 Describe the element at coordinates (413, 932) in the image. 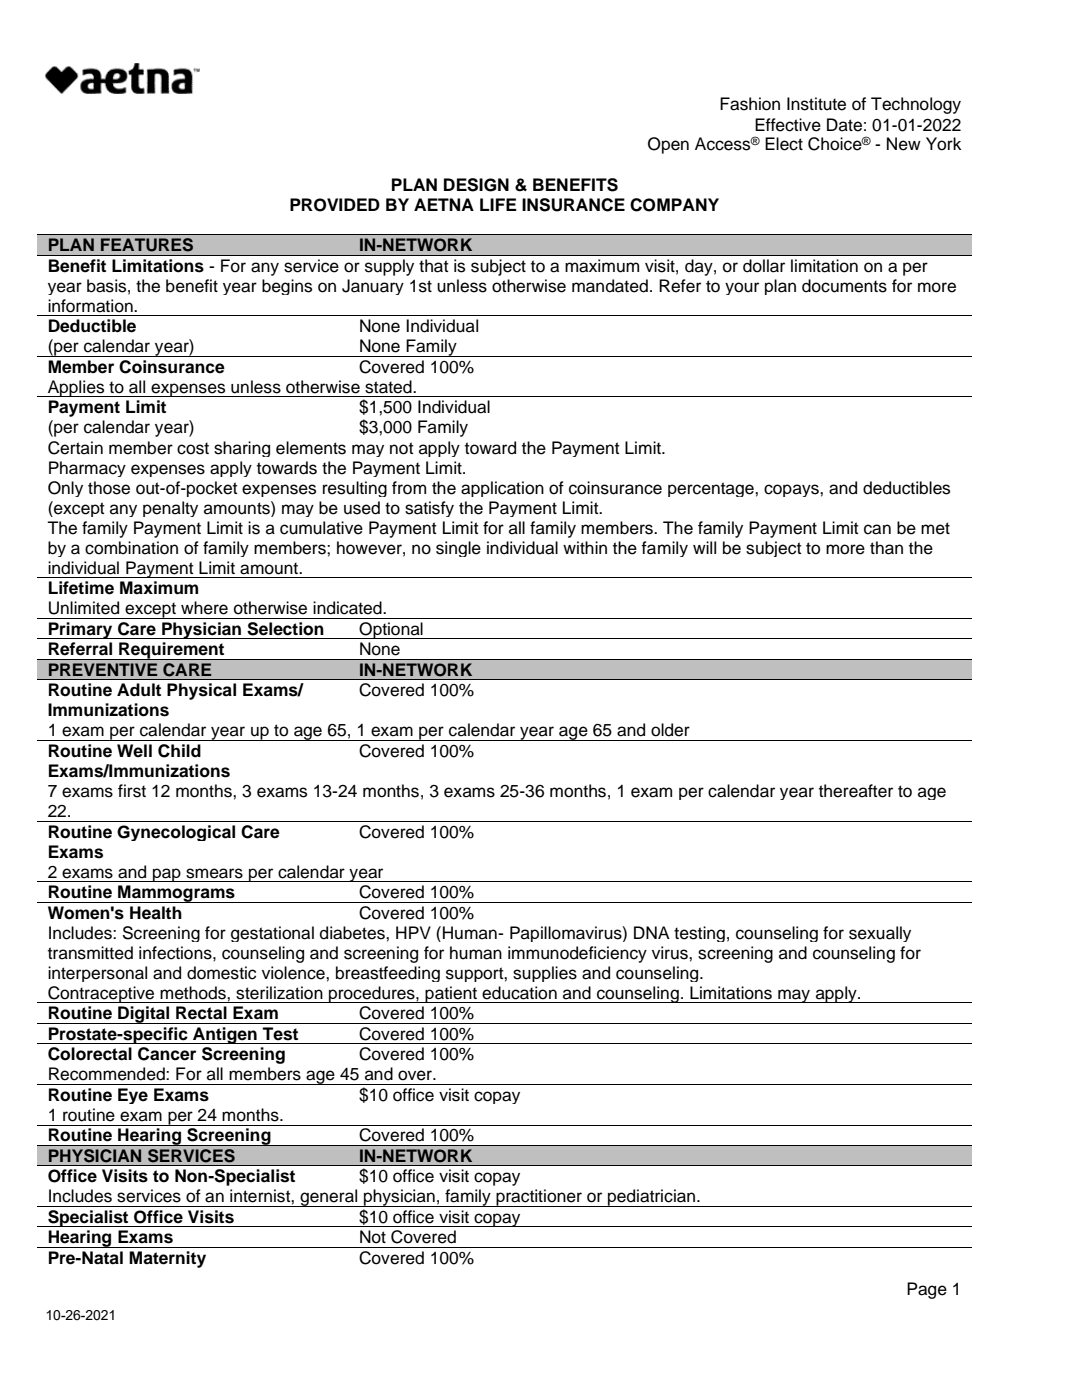

I see `HPV` at that location.
